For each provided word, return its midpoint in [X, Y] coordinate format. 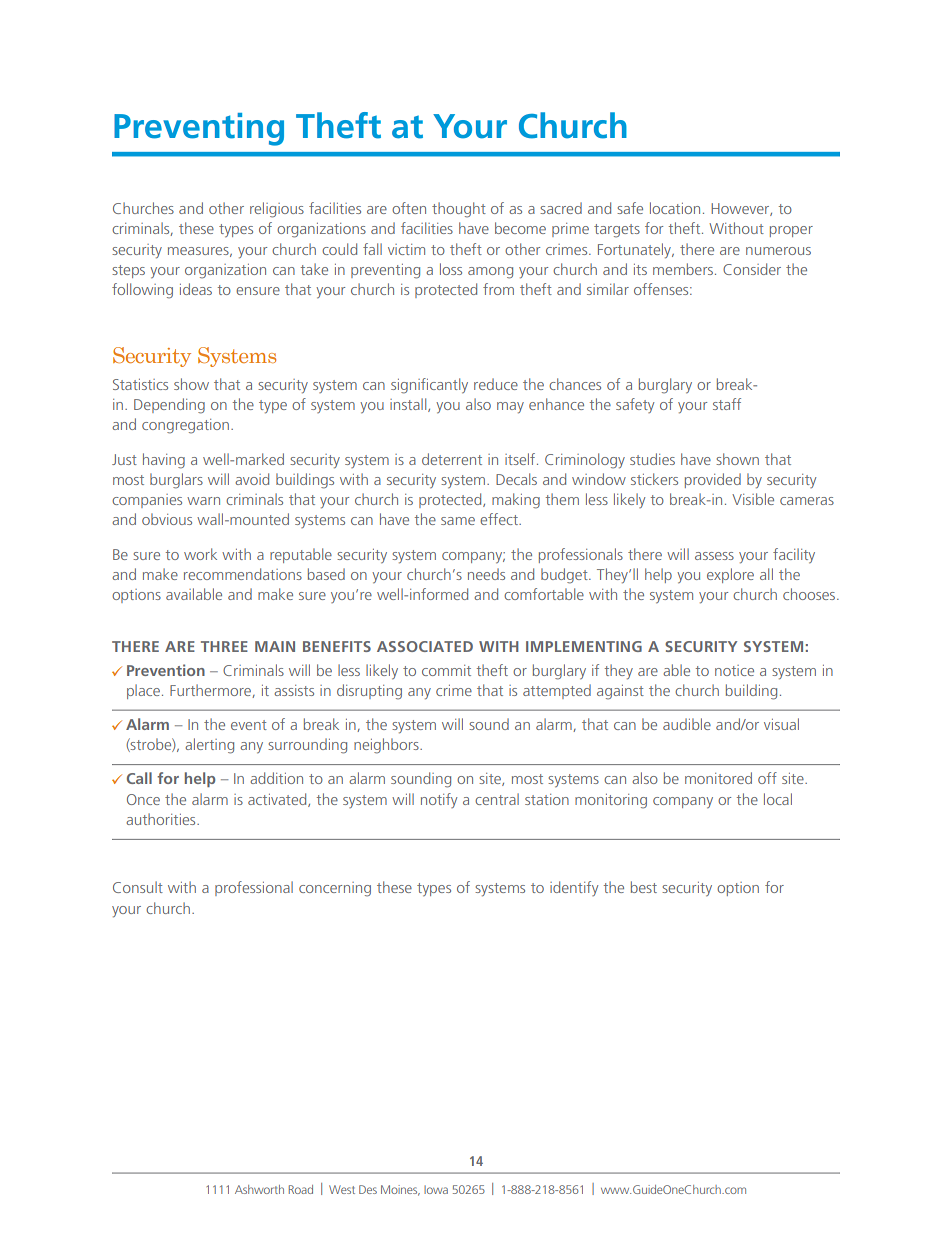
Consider [752, 269]
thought [459, 210]
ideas [196, 289]
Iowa [436, 1189]
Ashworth [259, 1189]
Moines [400, 1190]
